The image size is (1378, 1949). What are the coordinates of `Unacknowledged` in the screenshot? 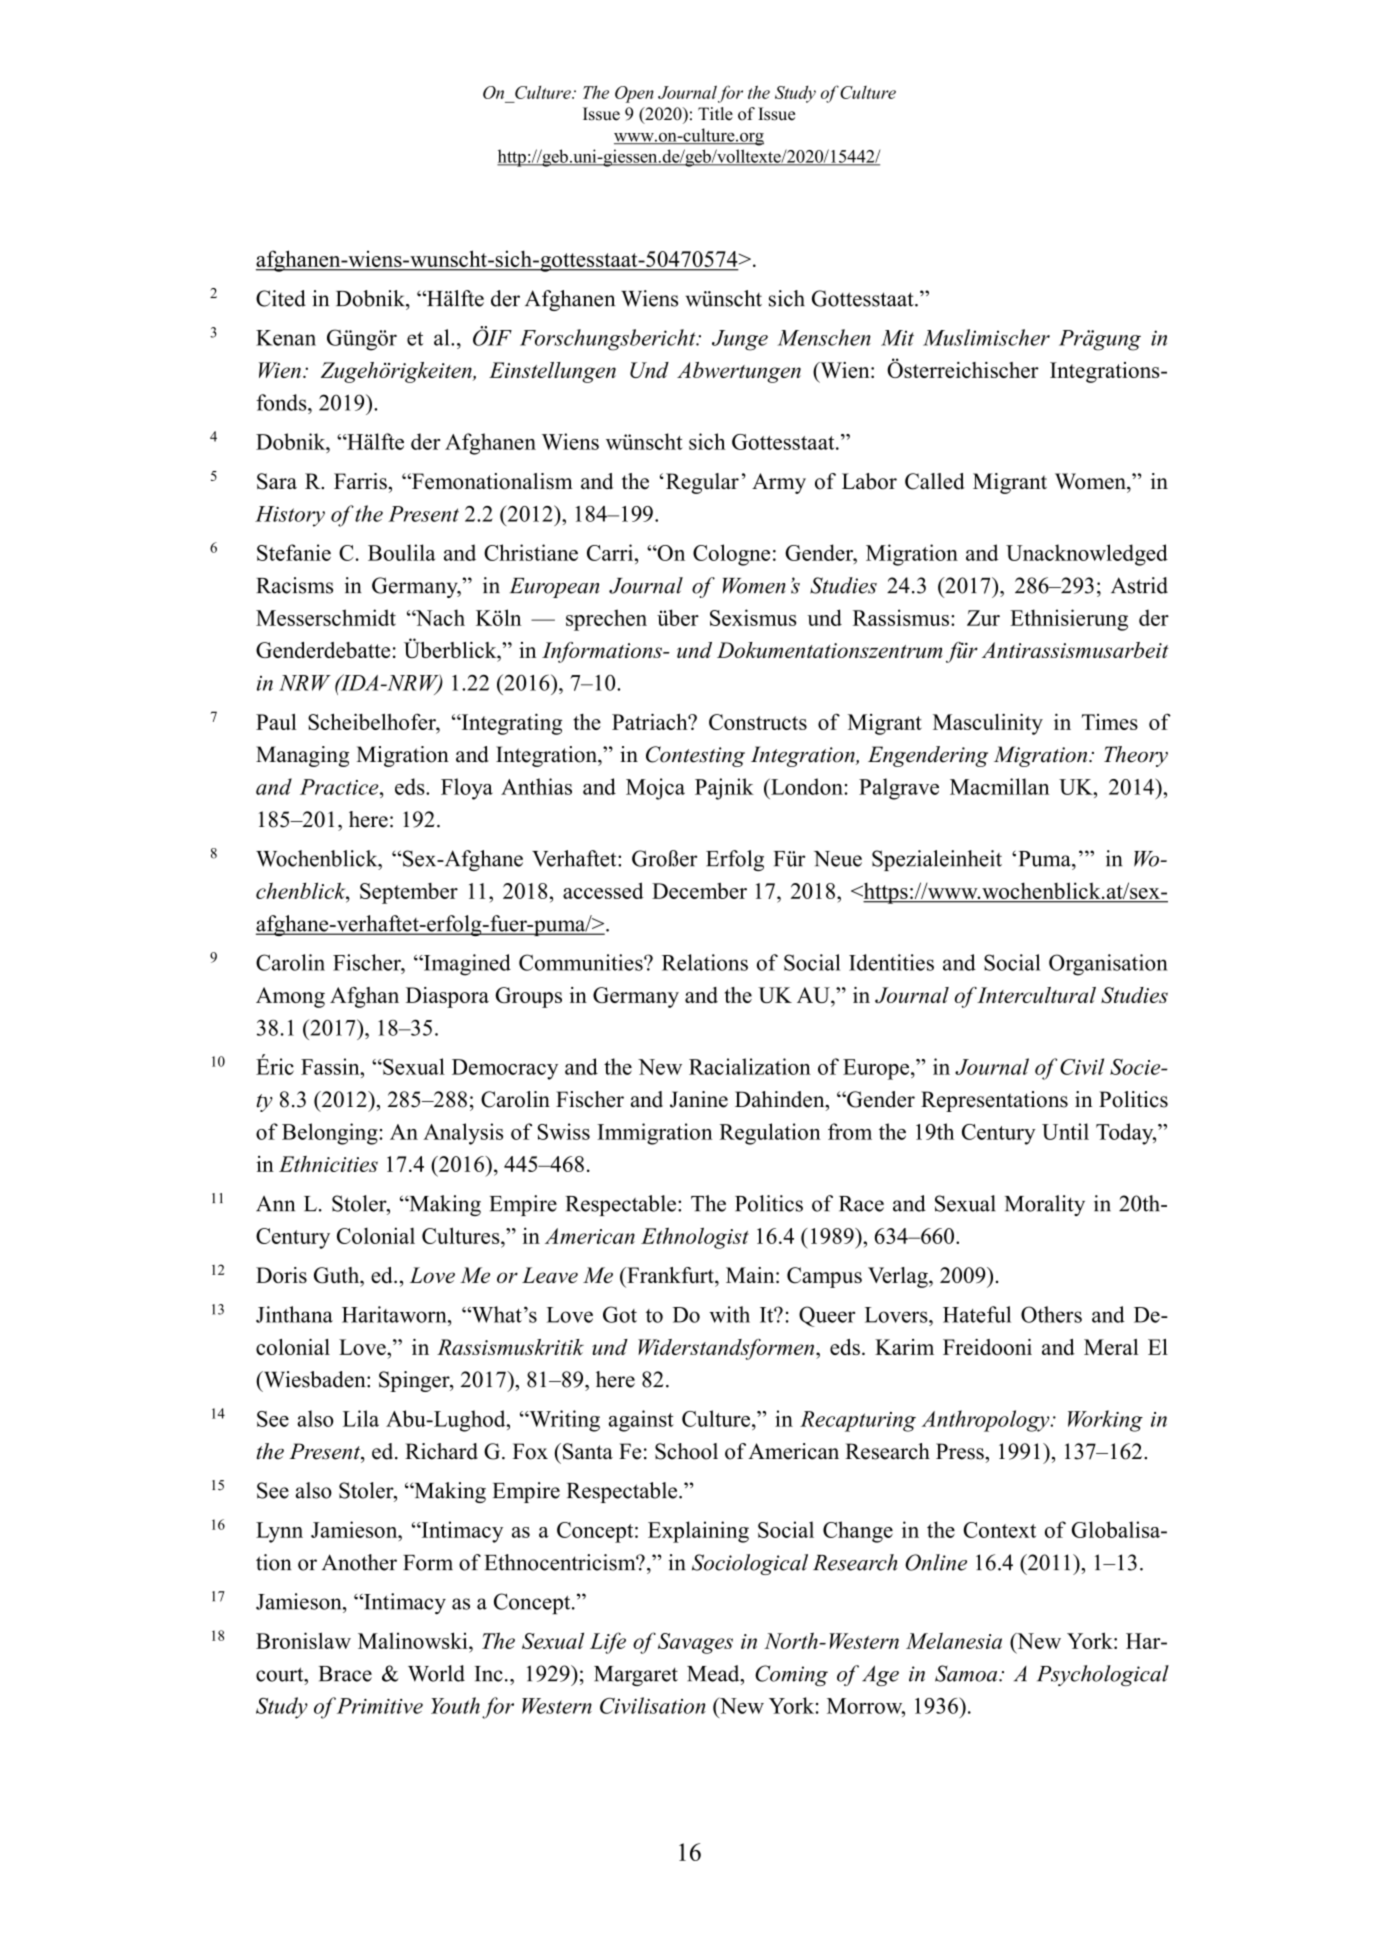 It's located at (1087, 555).
